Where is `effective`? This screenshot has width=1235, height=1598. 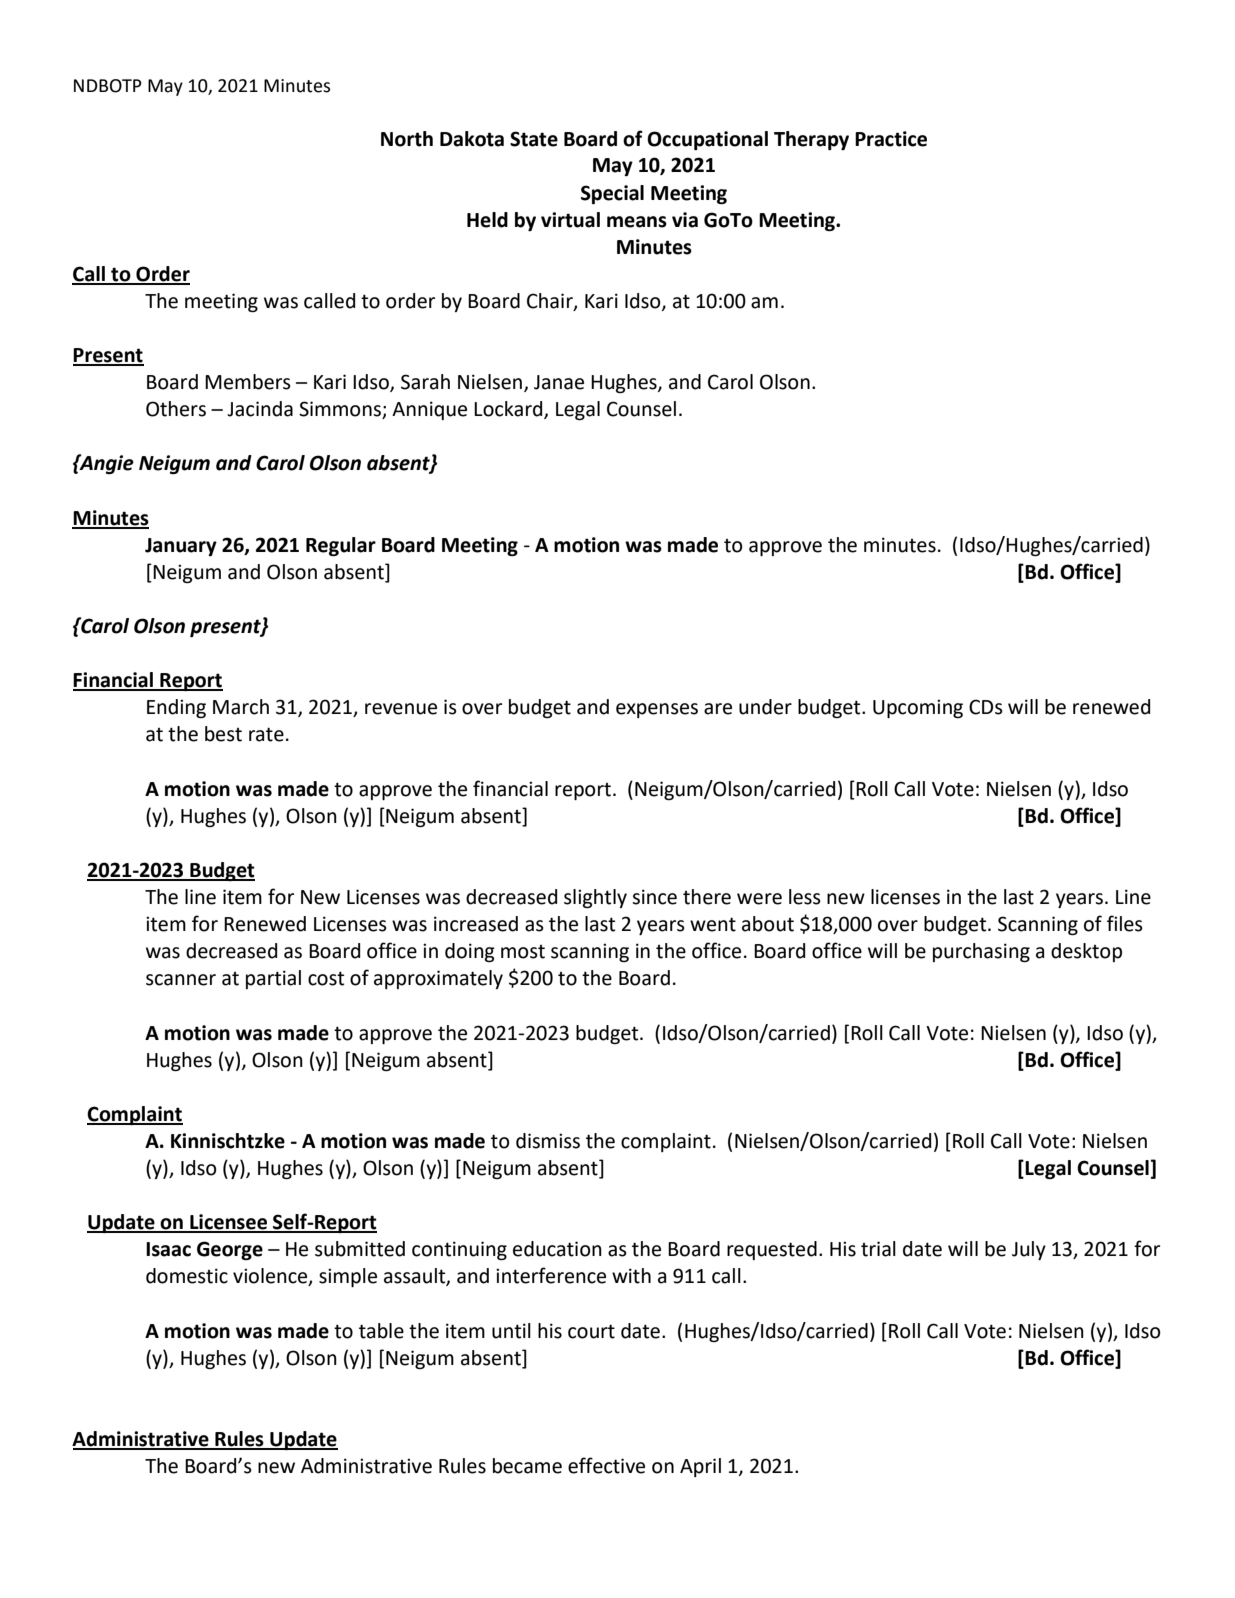 effective is located at coordinates (606, 1465).
